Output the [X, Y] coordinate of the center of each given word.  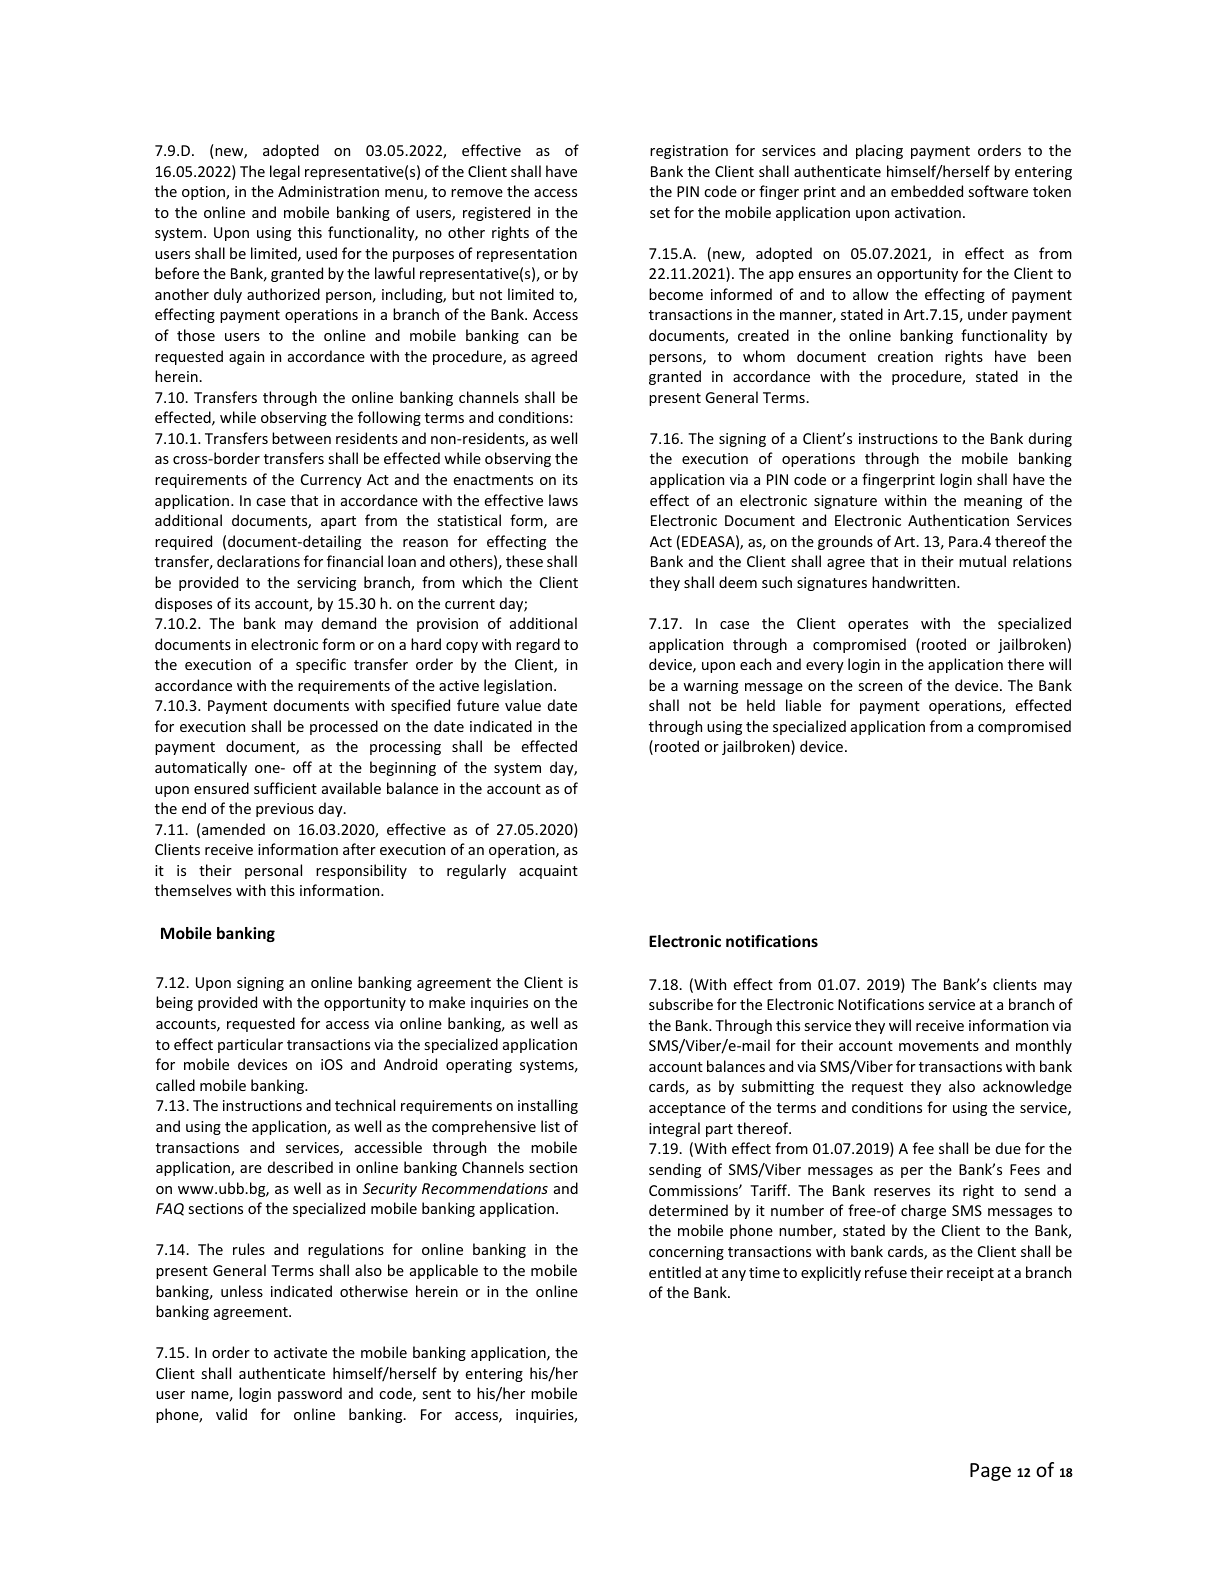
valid [231, 1414]
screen [880, 687]
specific [321, 665]
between [301, 438]
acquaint [548, 872]
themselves [193, 890]
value [523, 705]
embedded [927, 191]
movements [939, 1046]
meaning [993, 502]
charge [923, 1211]
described [300, 1167]
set [660, 213]
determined [688, 1210]
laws [563, 500]
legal [285, 172]
